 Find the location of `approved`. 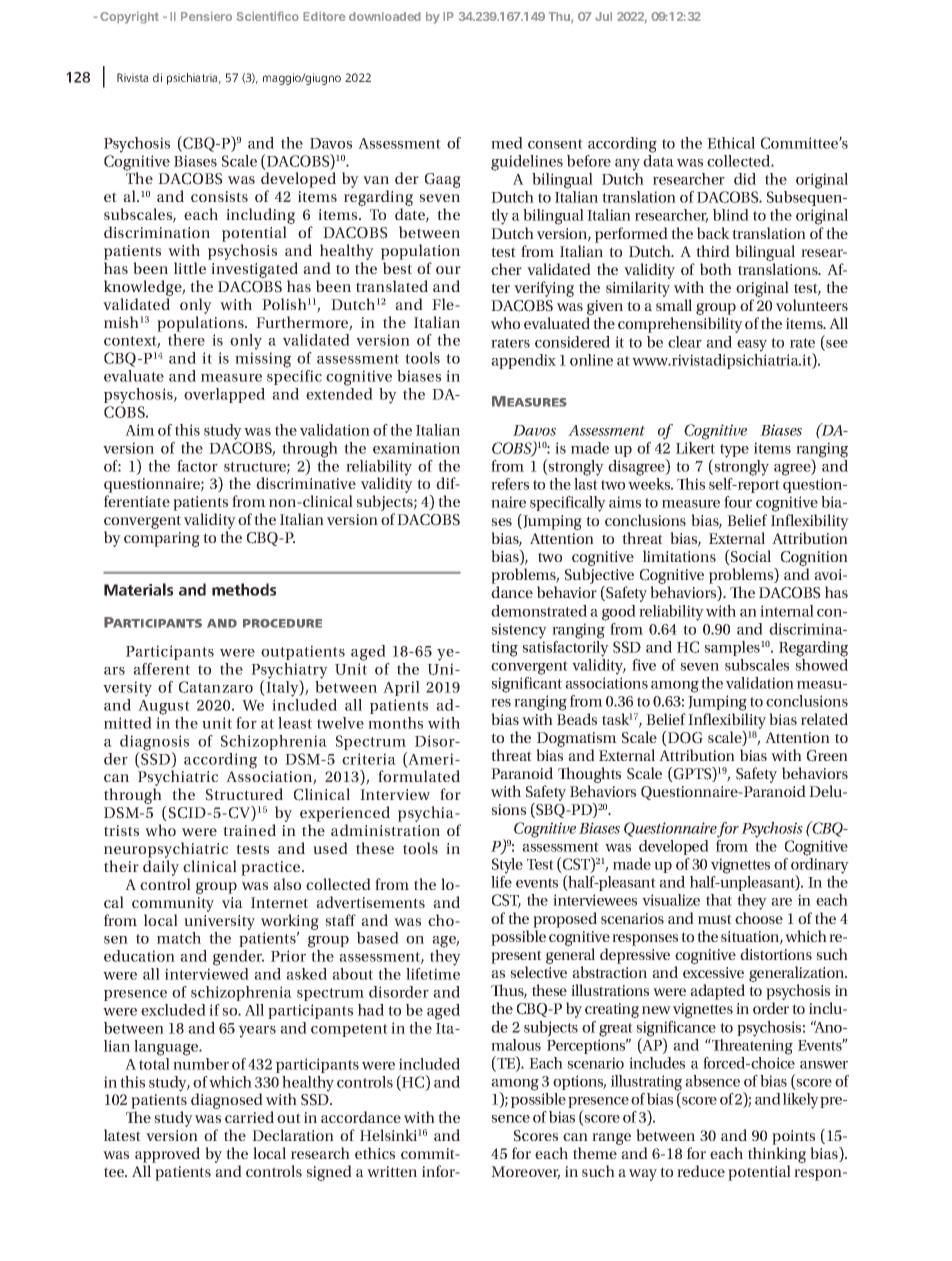

approved is located at coordinates (167, 1155).
